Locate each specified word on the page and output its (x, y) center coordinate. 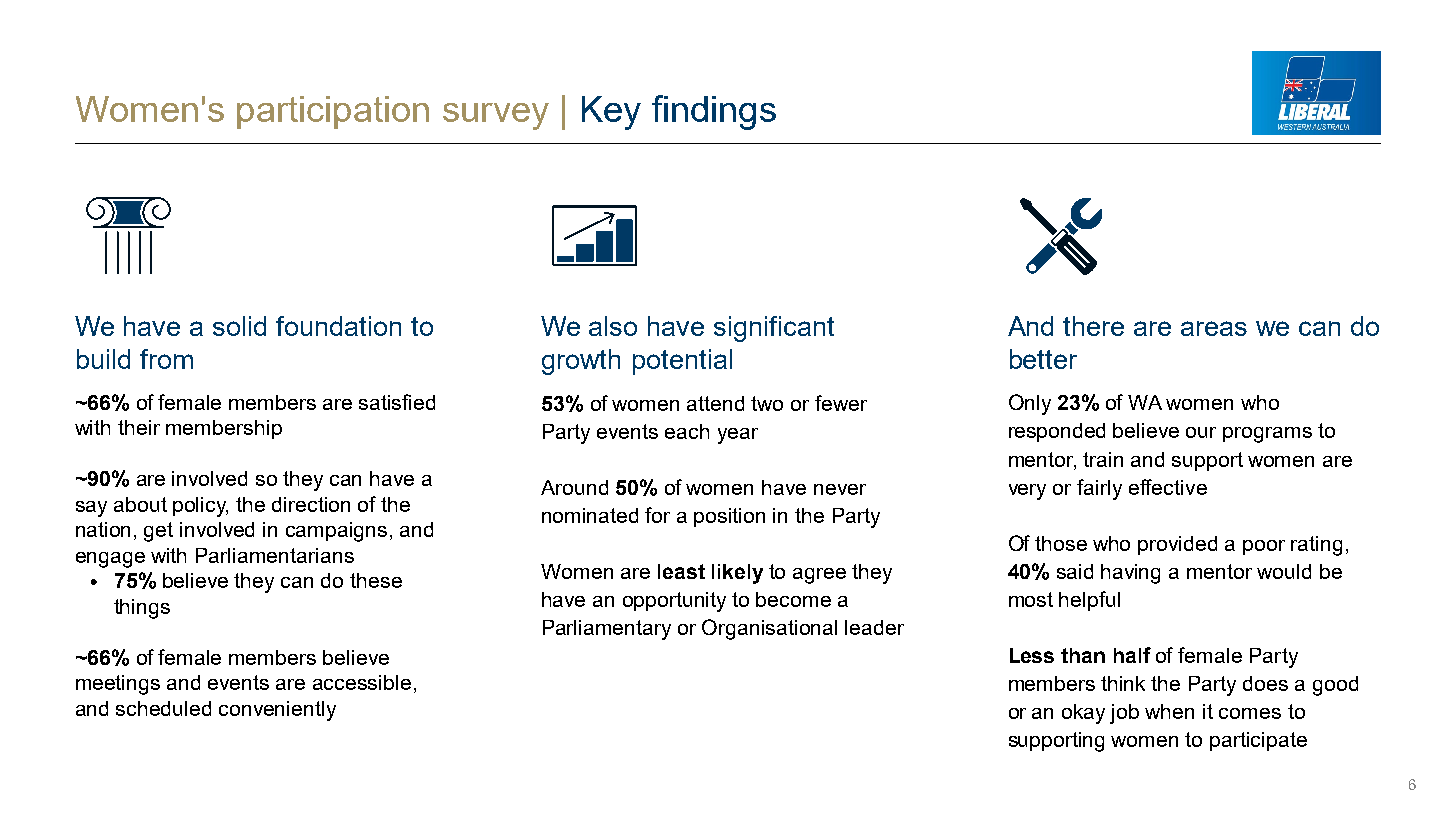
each (687, 431)
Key (611, 113)
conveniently (277, 711)
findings (714, 112)
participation (333, 112)
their (139, 427)
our (1201, 432)
